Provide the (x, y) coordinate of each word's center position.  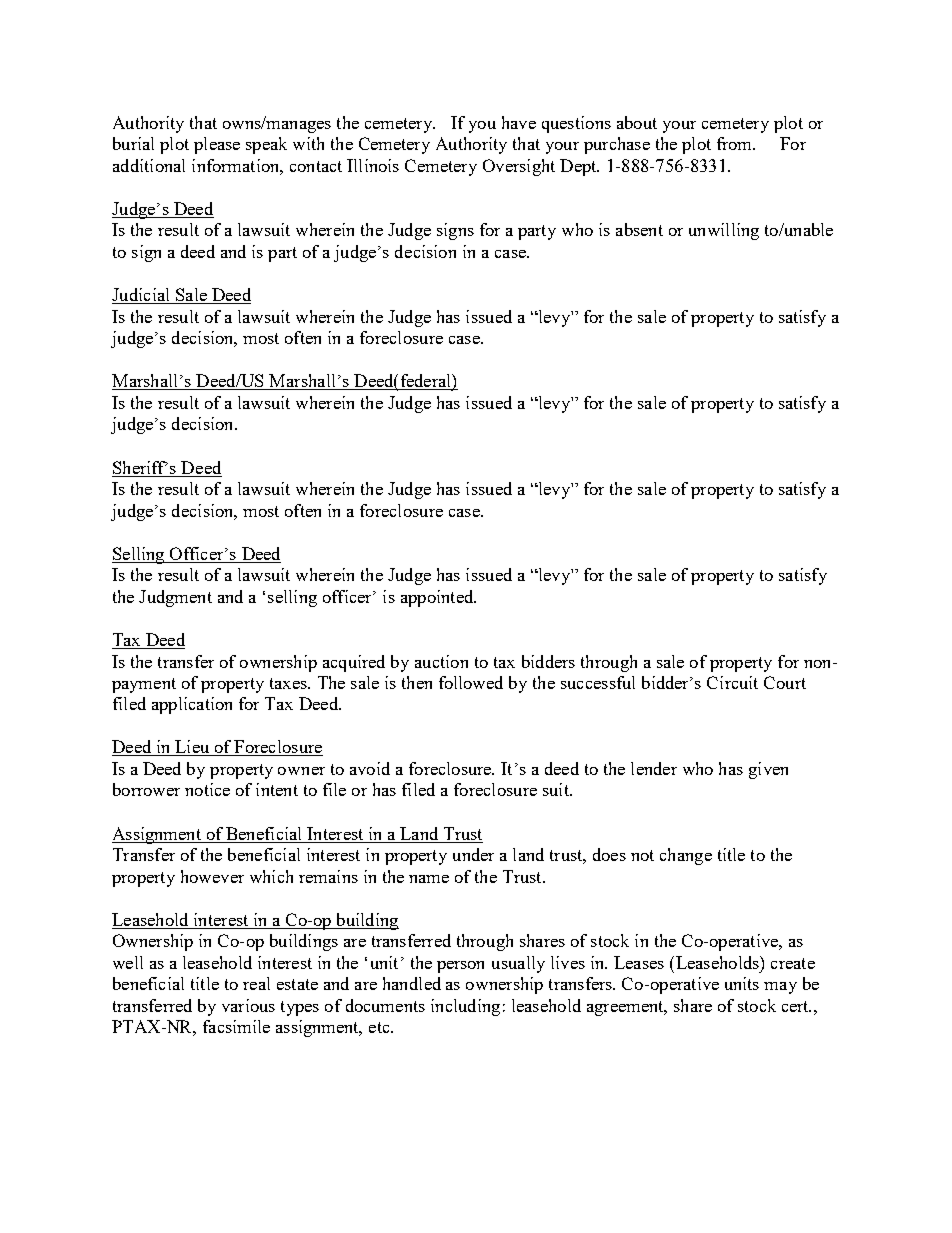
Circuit (732, 682)
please (217, 145)
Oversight (519, 167)
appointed (438, 598)
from (735, 143)
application (192, 705)
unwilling (724, 231)
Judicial (142, 296)
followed (471, 682)
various (248, 1005)
